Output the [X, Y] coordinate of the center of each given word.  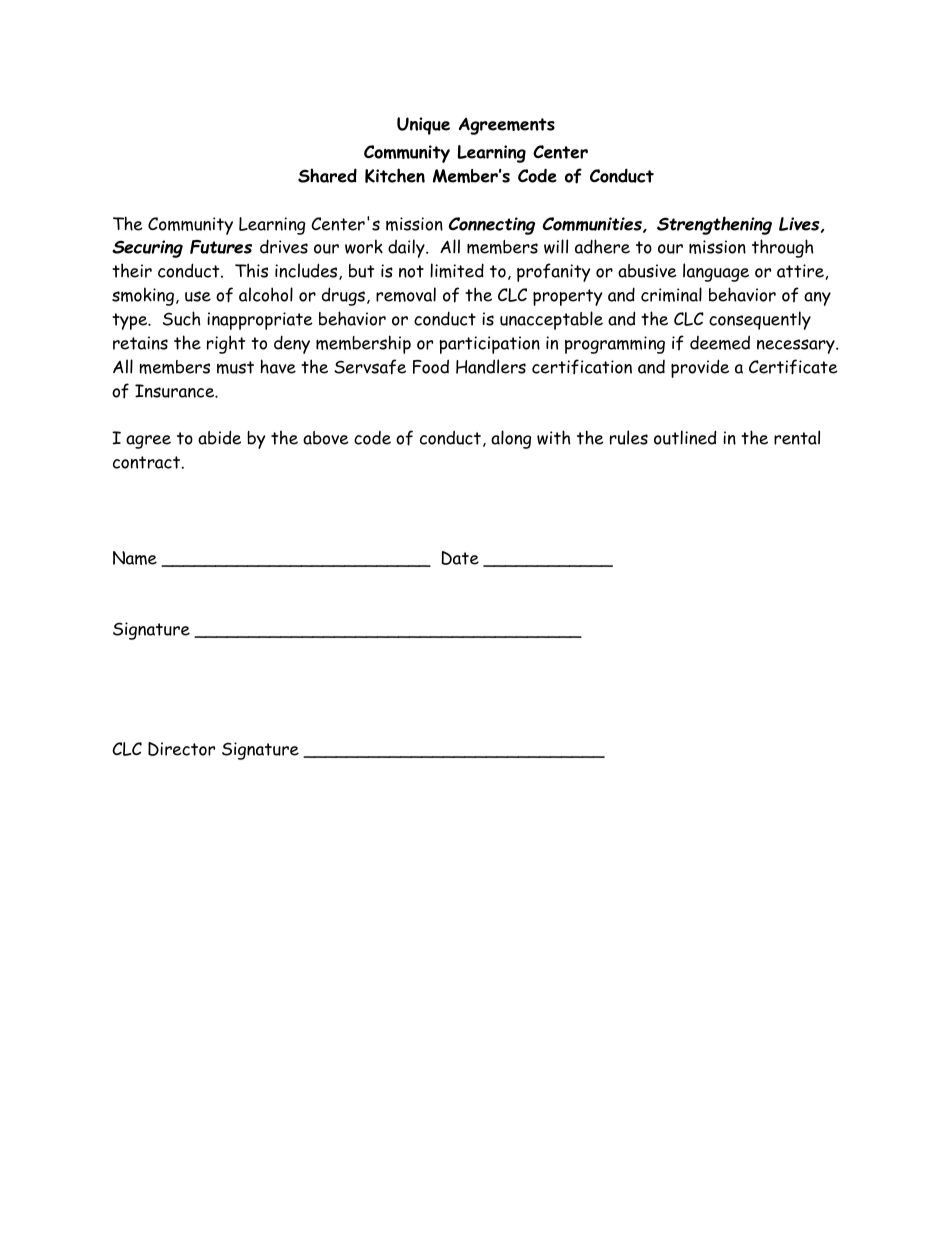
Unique [423, 126]
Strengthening [714, 225]
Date [460, 558]
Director [181, 749]
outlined [685, 437]
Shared [327, 175]
